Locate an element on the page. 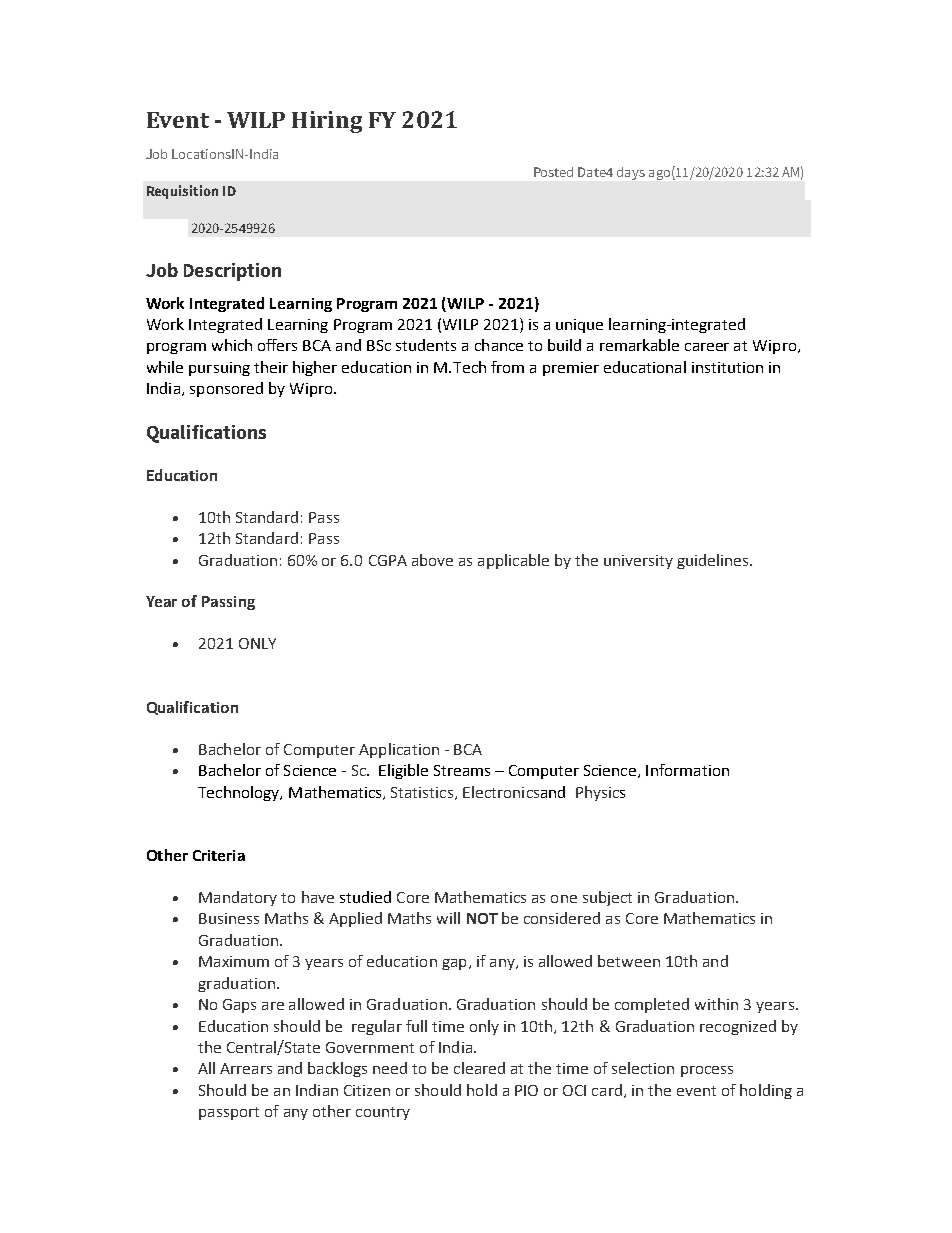  Posted is located at coordinates (553, 172).
